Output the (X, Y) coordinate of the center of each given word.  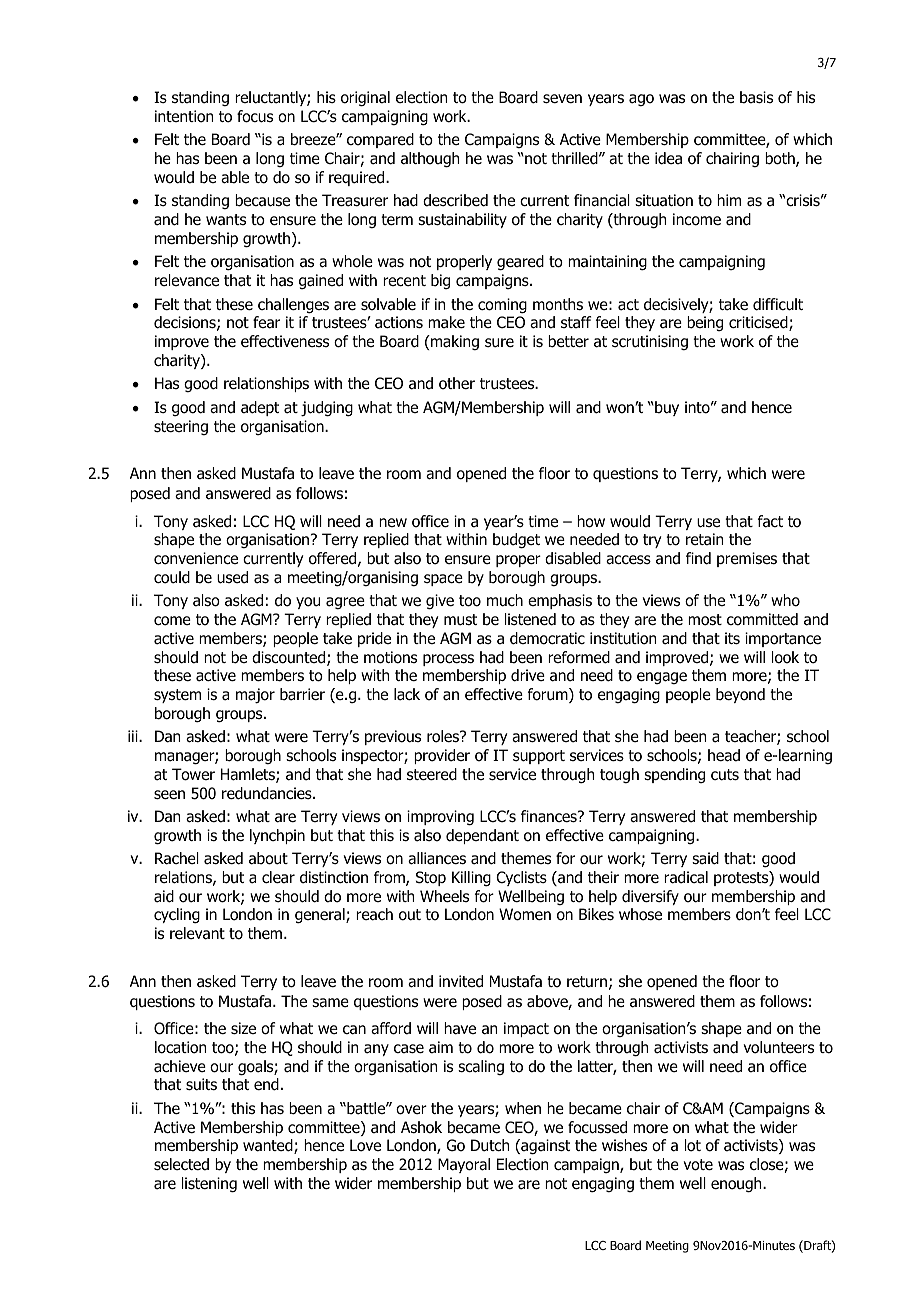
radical (686, 877)
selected (181, 1164)
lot (693, 1145)
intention (184, 116)
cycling (177, 916)
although (430, 160)
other (457, 383)
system (177, 696)
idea (668, 158)
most (705, 620)
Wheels (444, 896)
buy (666, 408)
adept (260, 408)
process (448, 660)
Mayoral (464, 1165)
